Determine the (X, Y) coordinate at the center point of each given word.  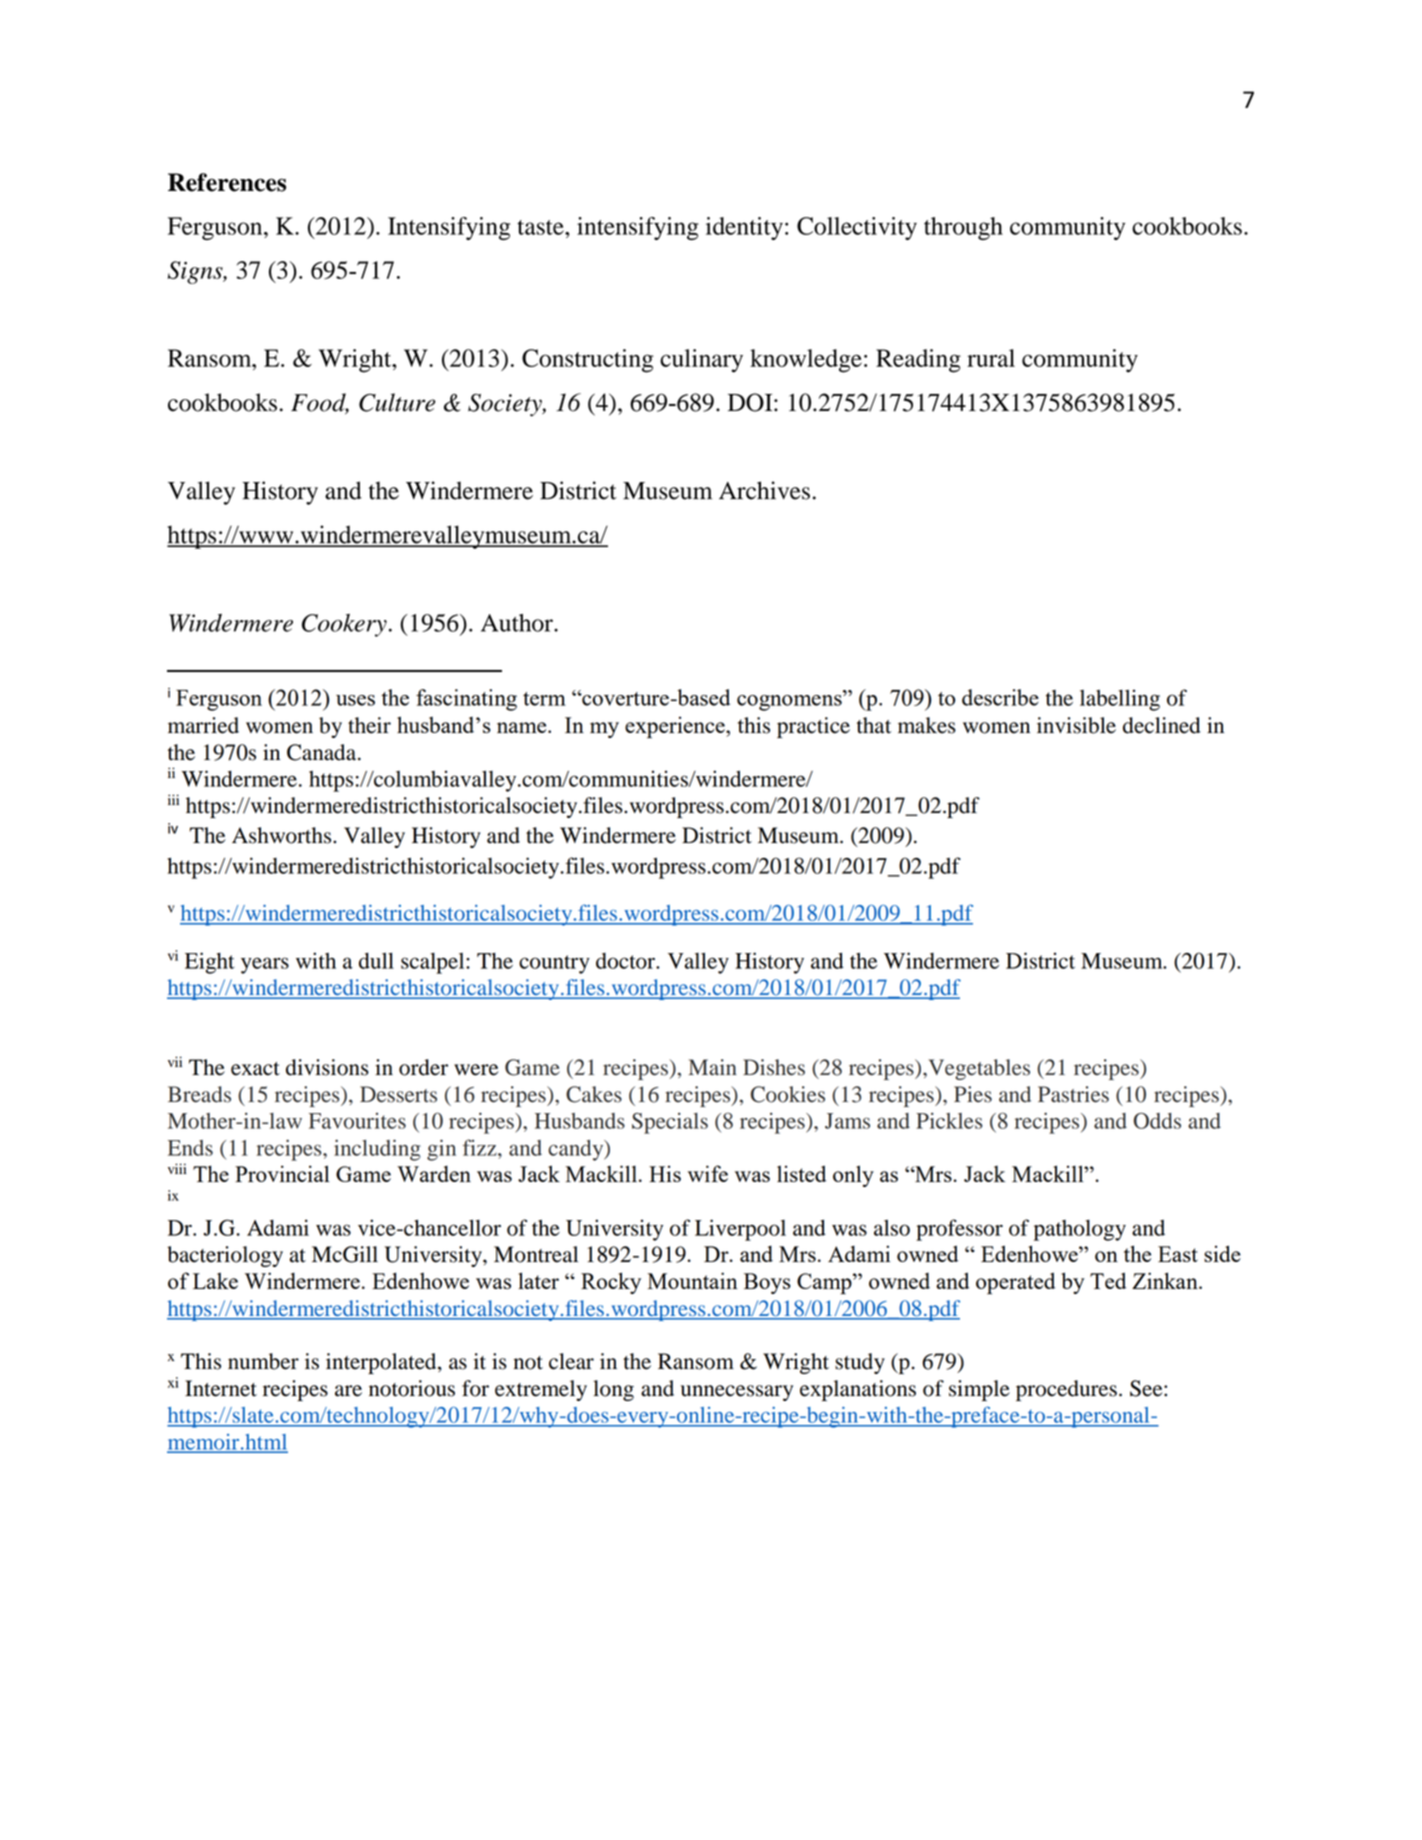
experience (676, 727)
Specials (670, 1123)
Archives (764, 490)
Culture (397, 402)
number (263, 1361)
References (227, 182)
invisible (1076, 725)
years (265, 965)
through (963, 228)
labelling (1120, 700)
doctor (627, 961)
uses (355, 700)
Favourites (357, 1121)
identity (744, 228)
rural (991, 358)
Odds (1157, 1121)
